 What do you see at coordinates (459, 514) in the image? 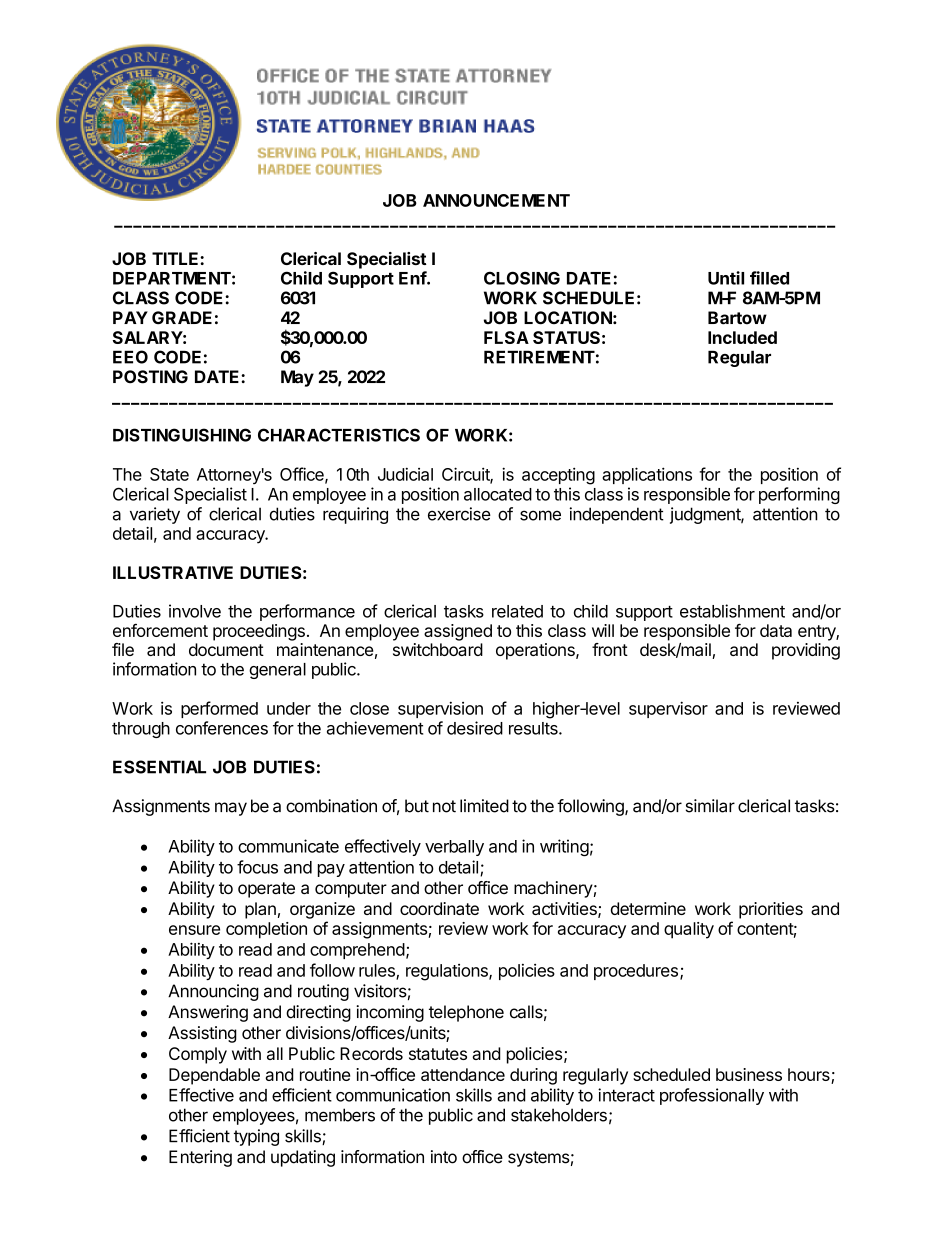
I see `exercise` at bounding box center [459, 514].
